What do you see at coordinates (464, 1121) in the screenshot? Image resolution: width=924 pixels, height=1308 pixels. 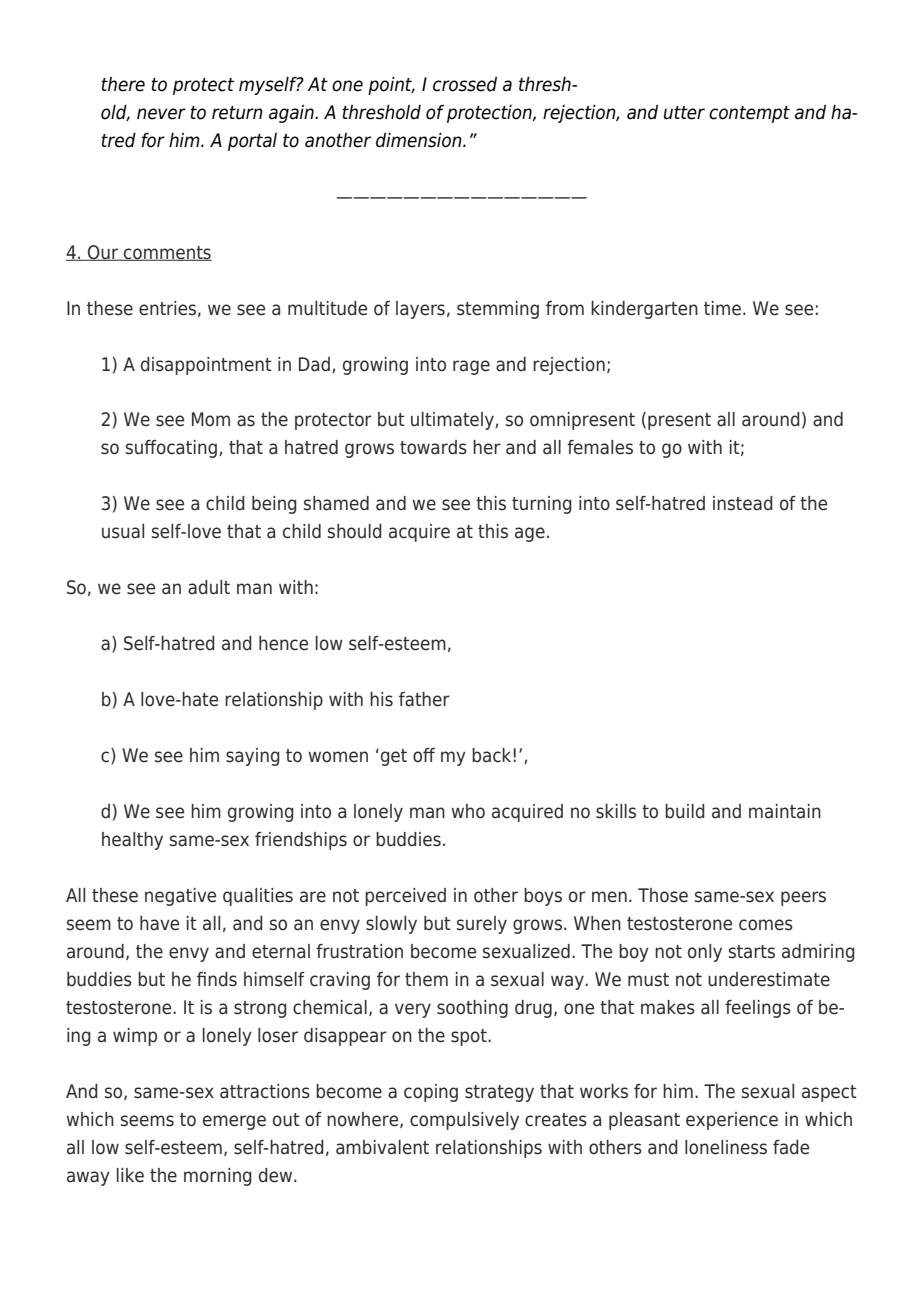 I see `compulsively` at bounding box center [464, 1121].
